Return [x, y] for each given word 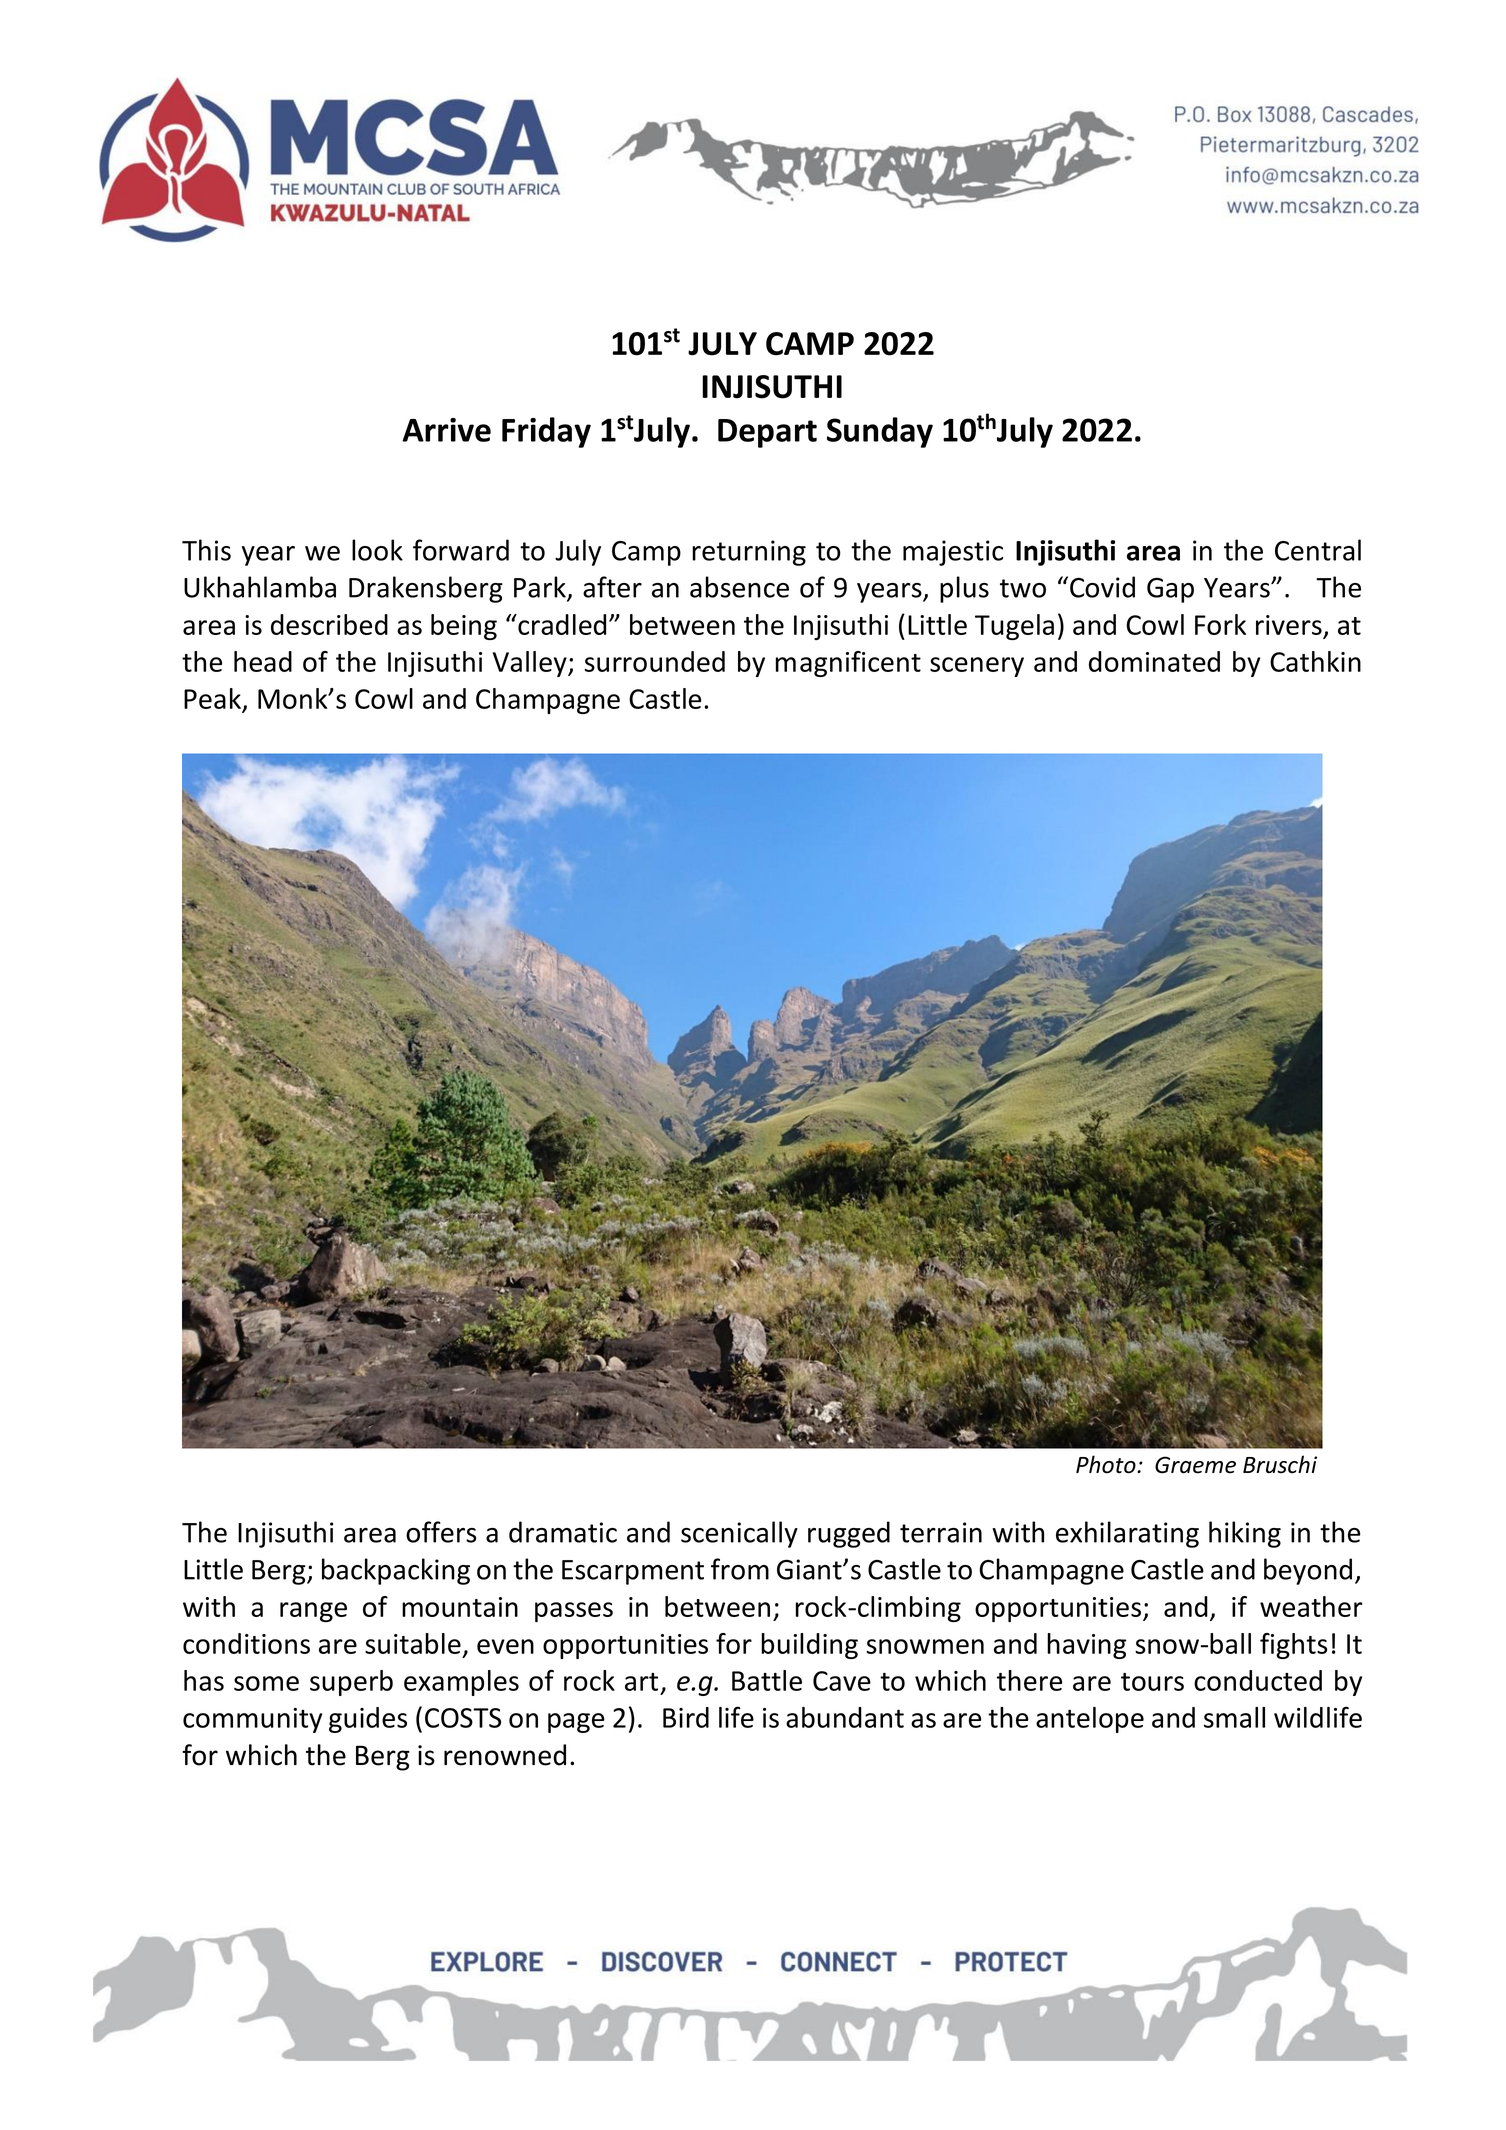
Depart [767, 433]
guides [368, 1720]
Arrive [446, 430]
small [1234, 1717]
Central [1318, 550]
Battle [767, 1680]
